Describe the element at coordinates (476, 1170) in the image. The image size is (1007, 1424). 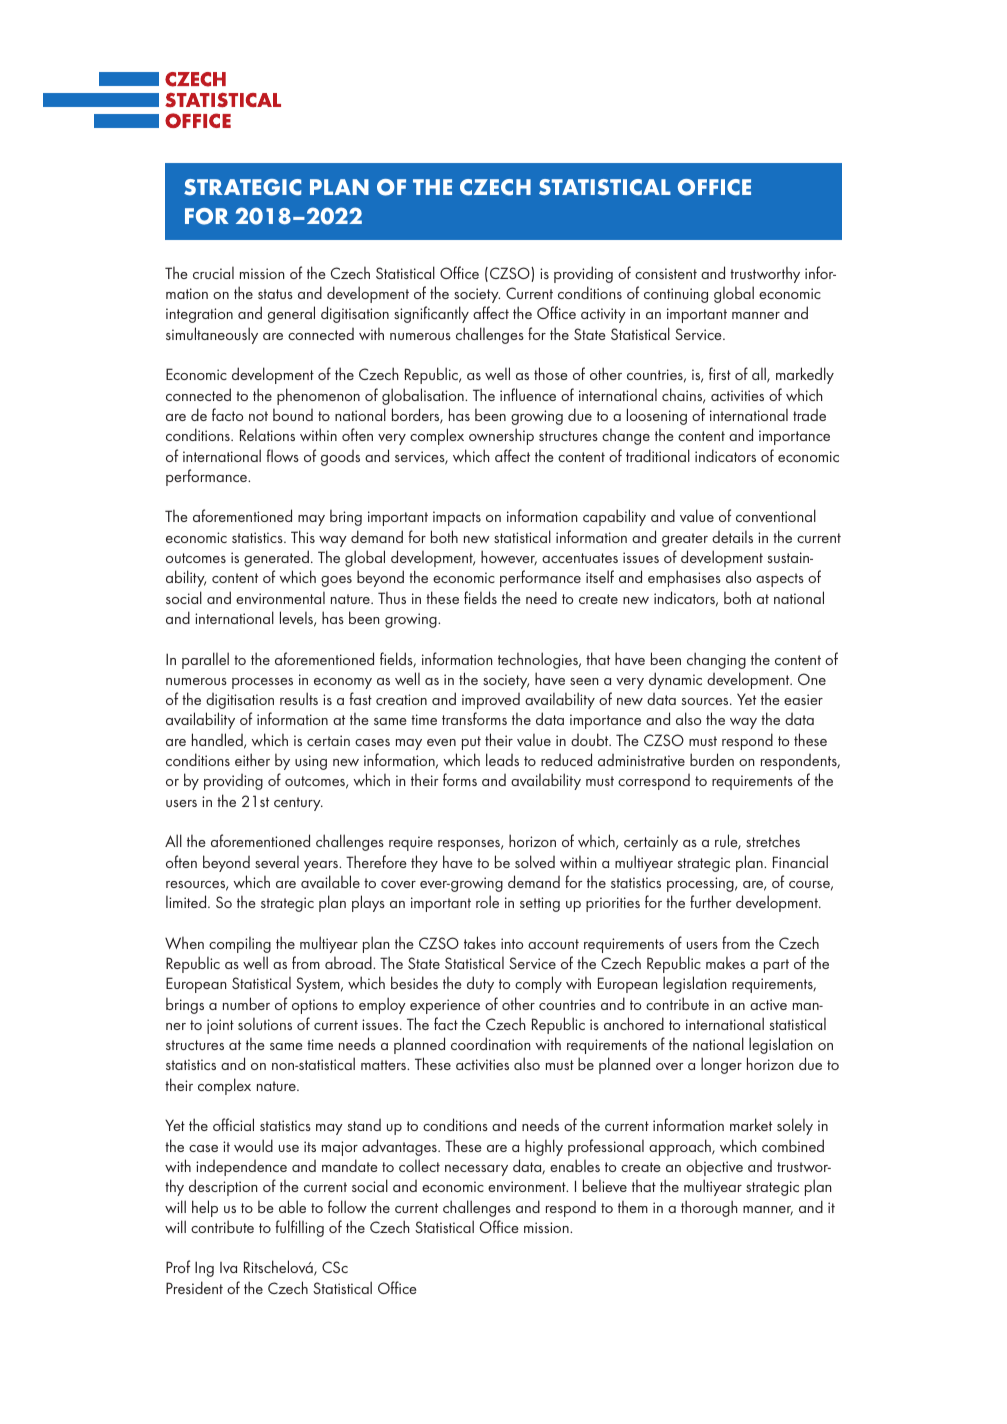
I see `necessary` at that location.
